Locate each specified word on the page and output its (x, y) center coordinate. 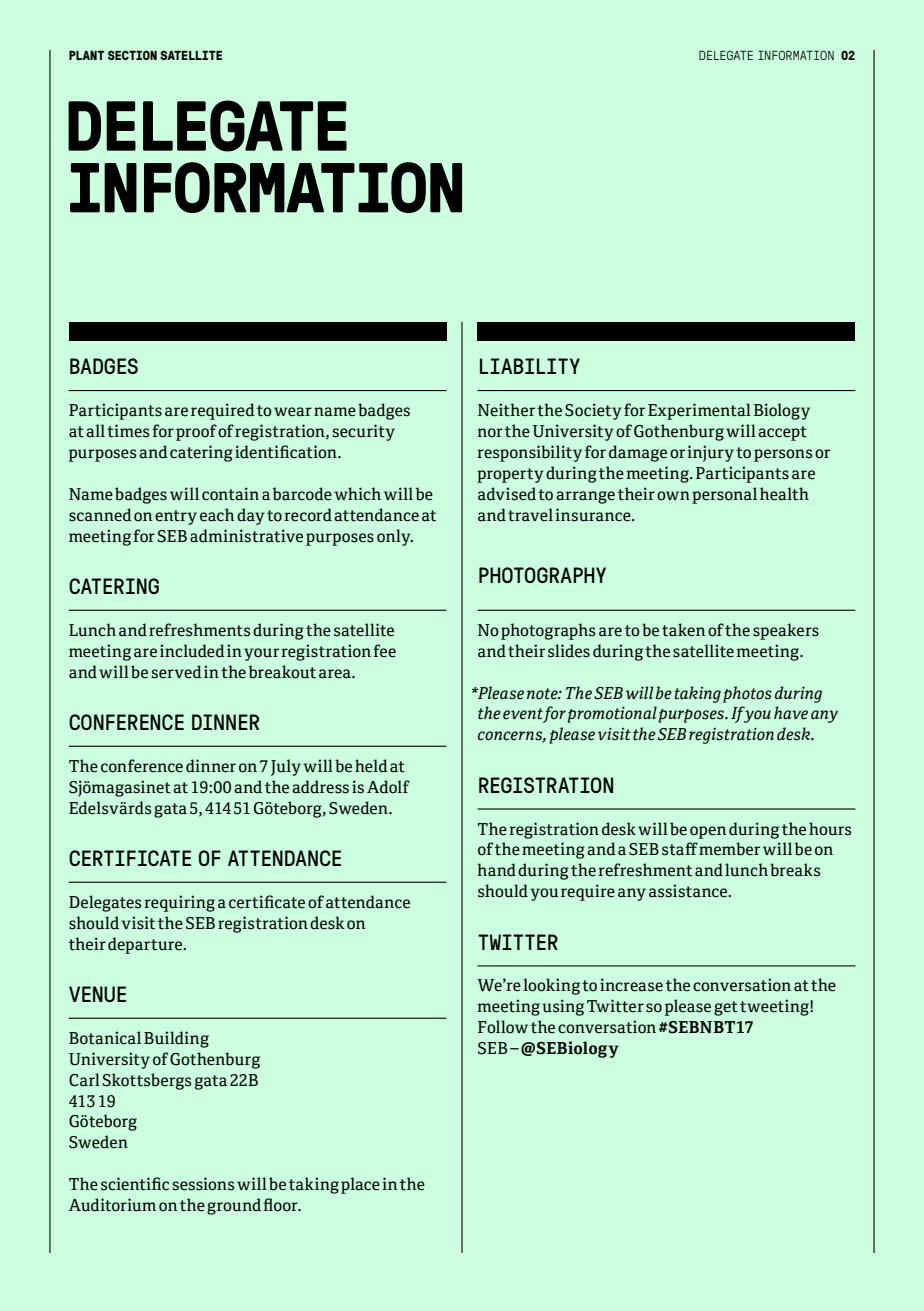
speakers (786, 631)
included (192, 651)
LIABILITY (530, 366)
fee (384, 651)
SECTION (132, 55)
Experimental (699, 411)
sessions (203, 1184)
